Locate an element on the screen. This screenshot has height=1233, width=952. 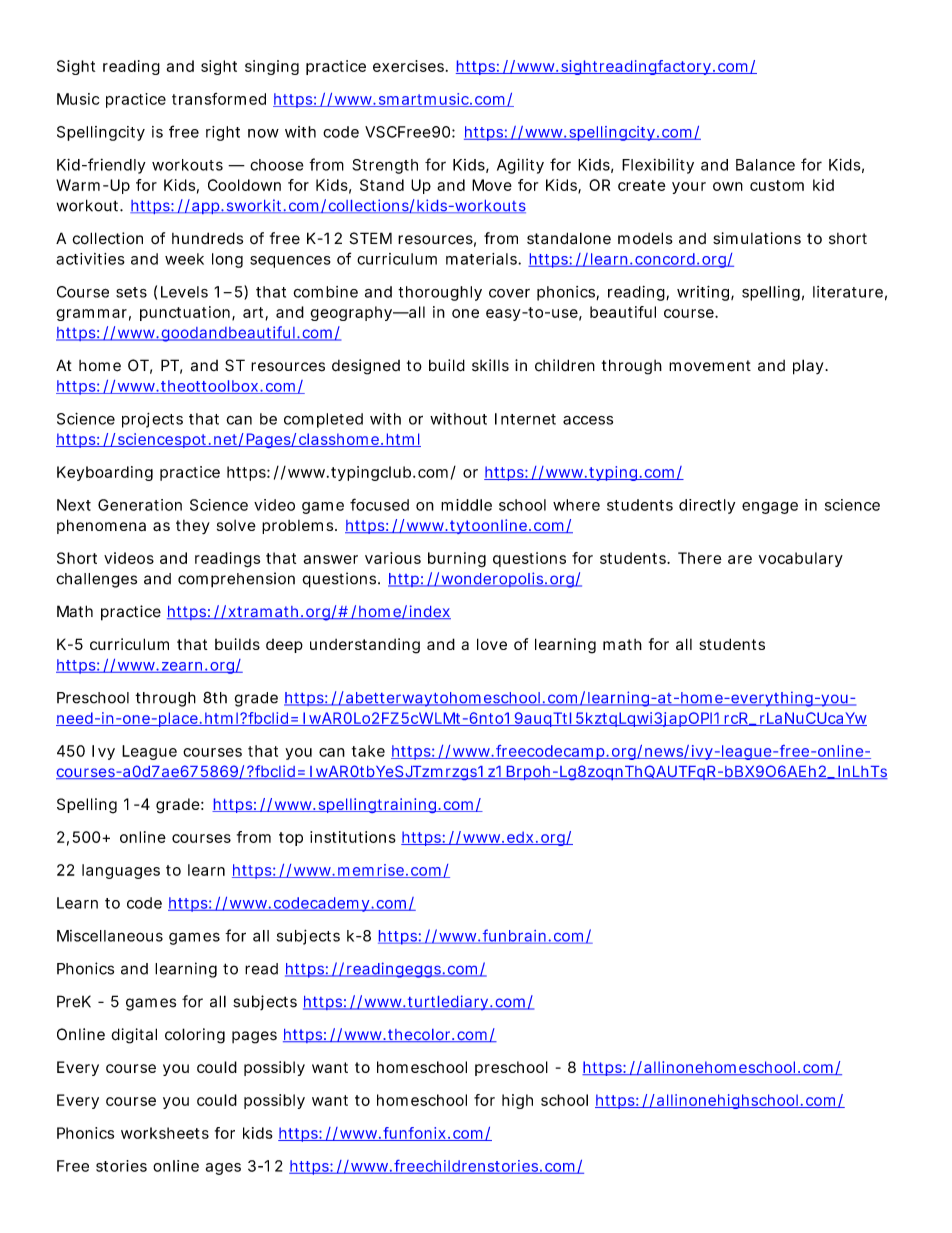
coloring is located at coordinates (195, 1036).
